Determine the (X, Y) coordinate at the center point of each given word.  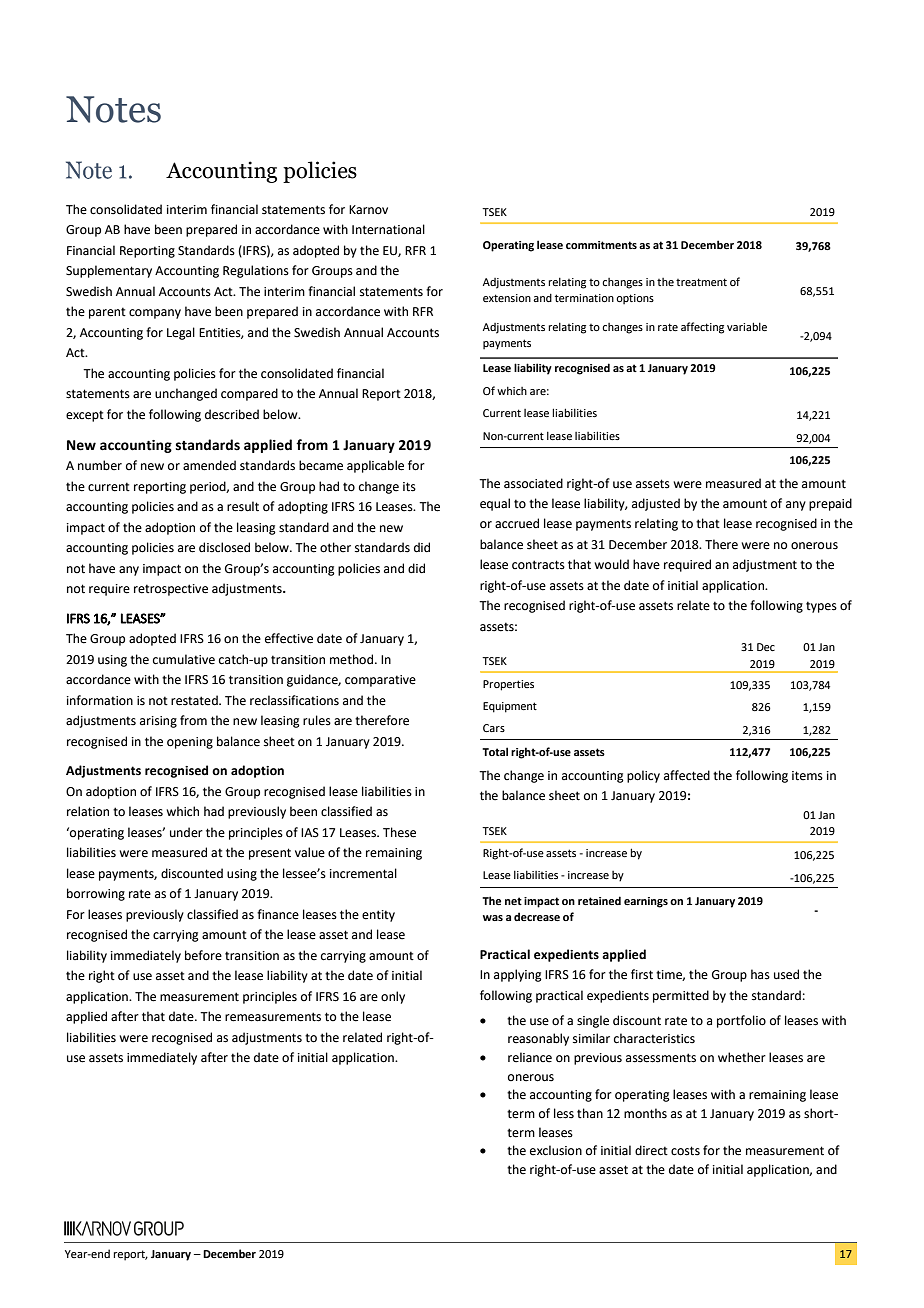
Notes (113, 109)
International (388, 229)
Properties (508, 685)
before (203, 955)
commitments (601, 245)
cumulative (184, 659)
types (821, 607)
